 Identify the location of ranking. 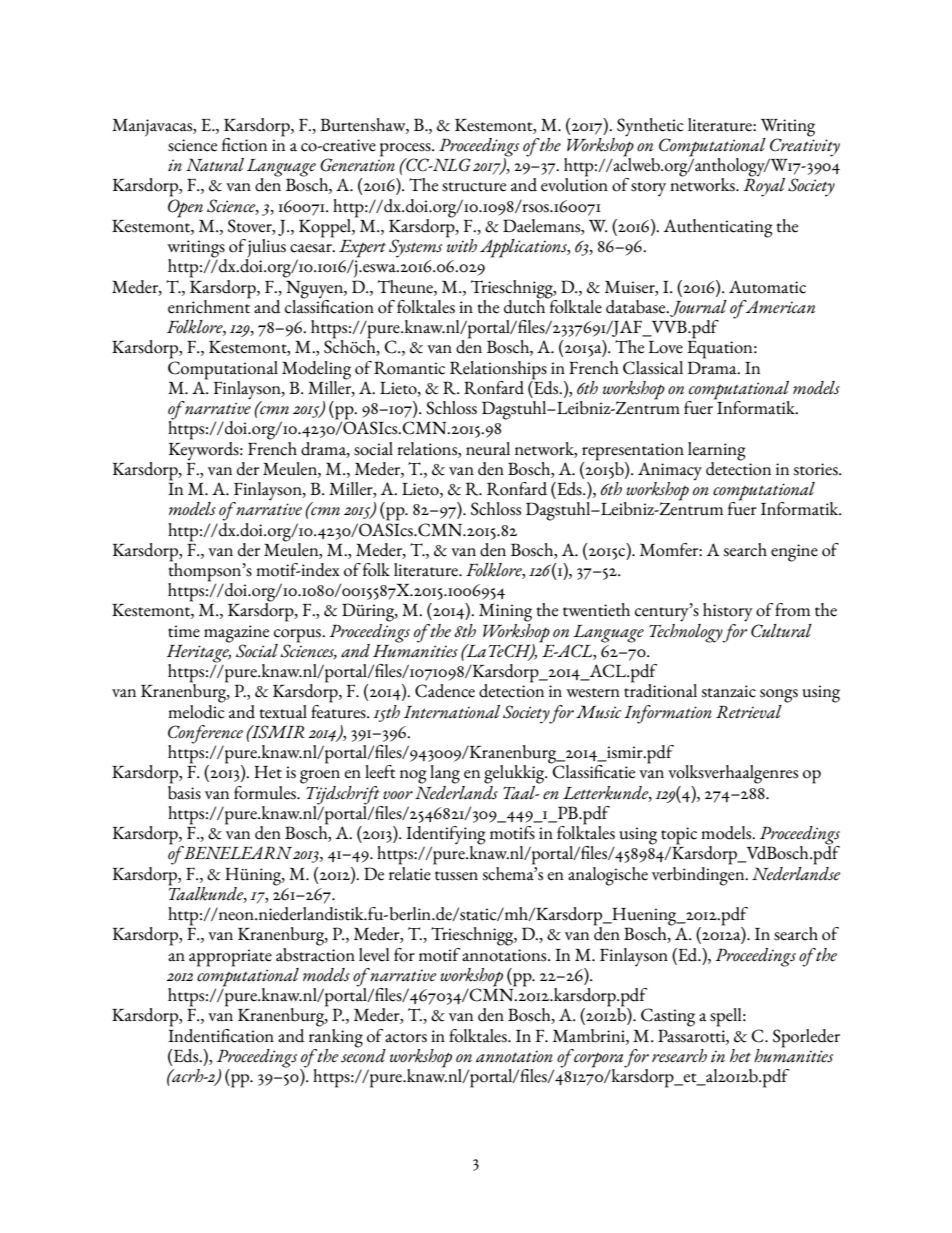
(336, 1037).
